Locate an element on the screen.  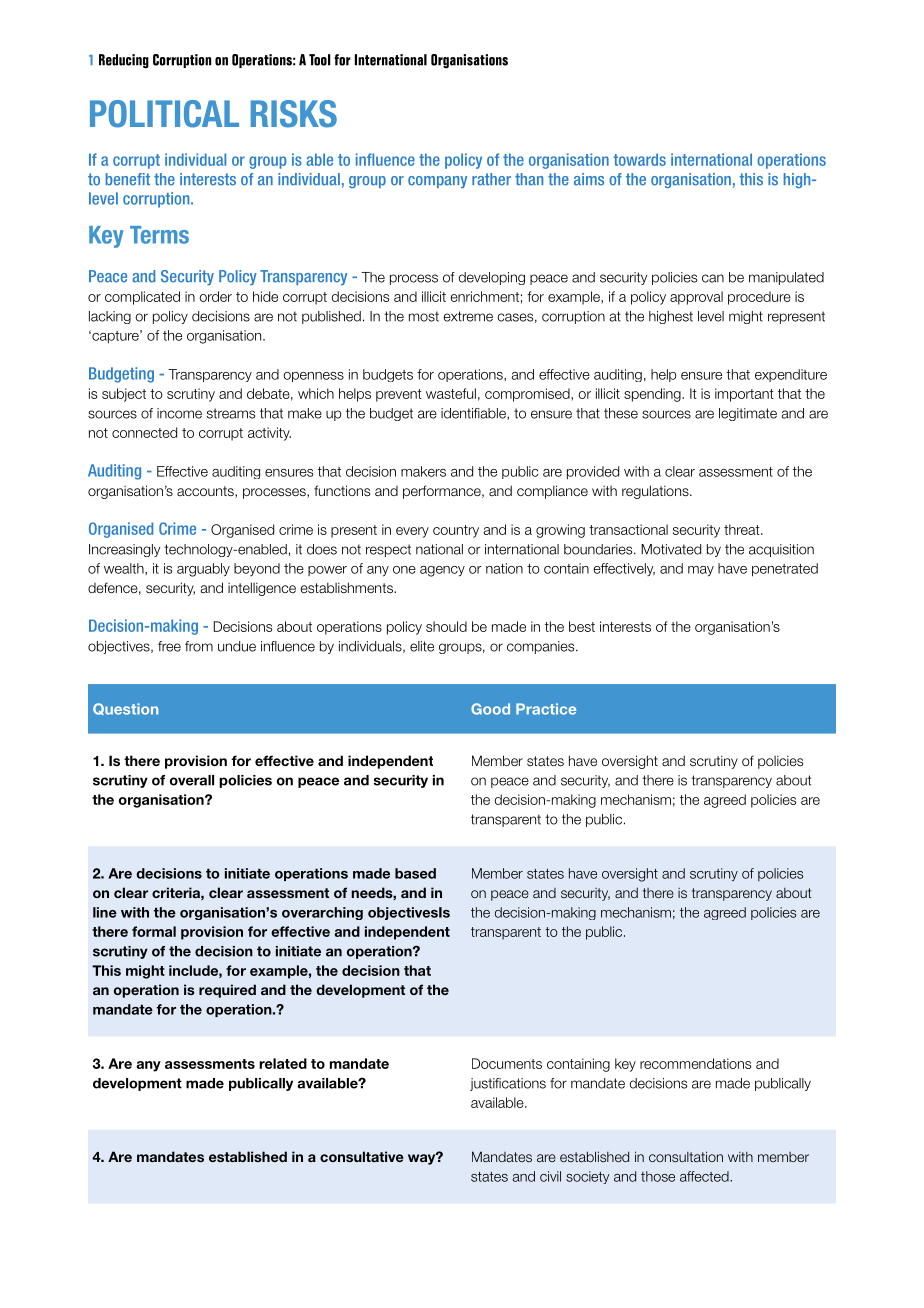
income is located at coordinates (179, 413).
